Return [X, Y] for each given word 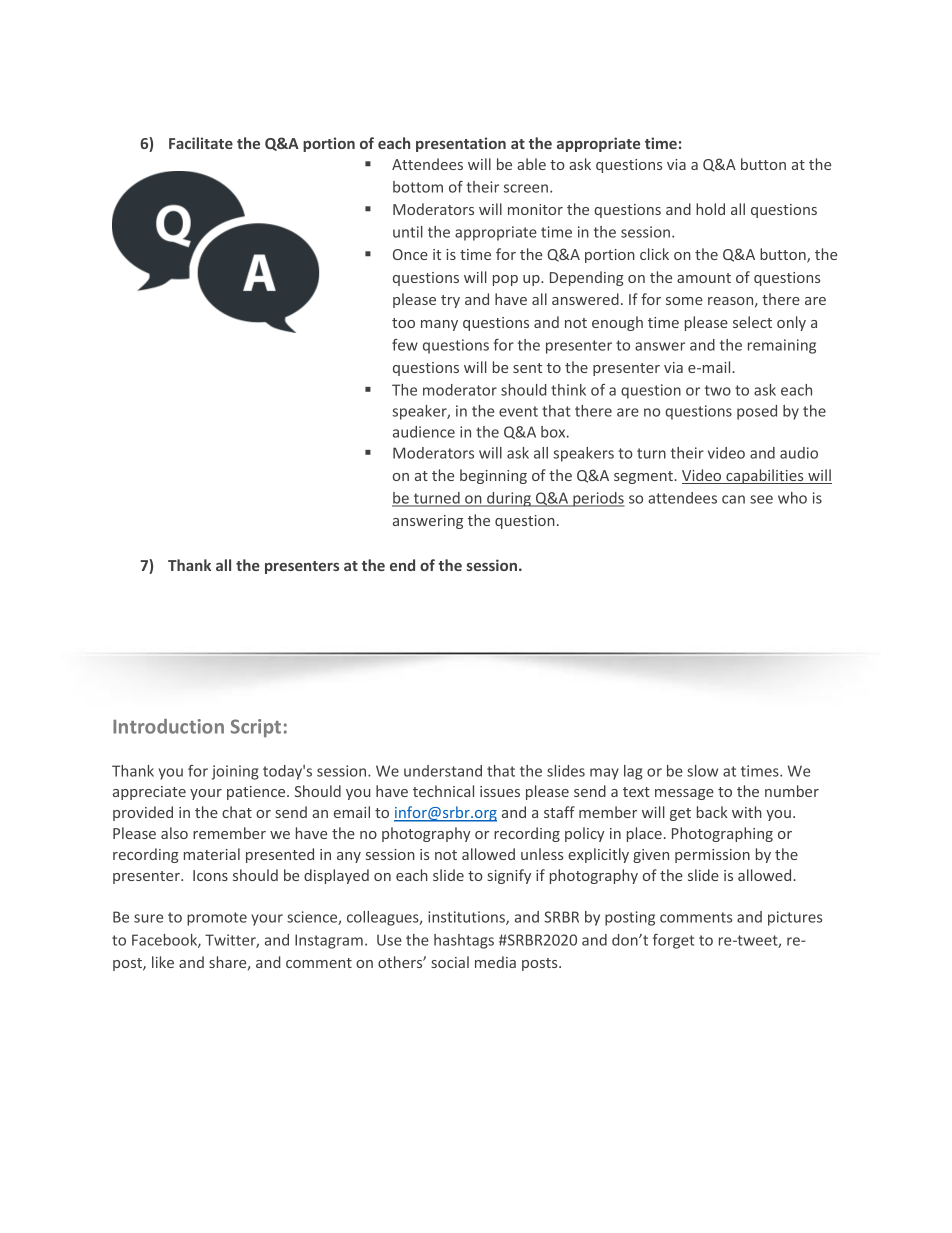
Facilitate [201, 143]
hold [710, 209]
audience [424, 432]
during [509, 499]
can [733, 499]
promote [217, 919]
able [531, 164]
